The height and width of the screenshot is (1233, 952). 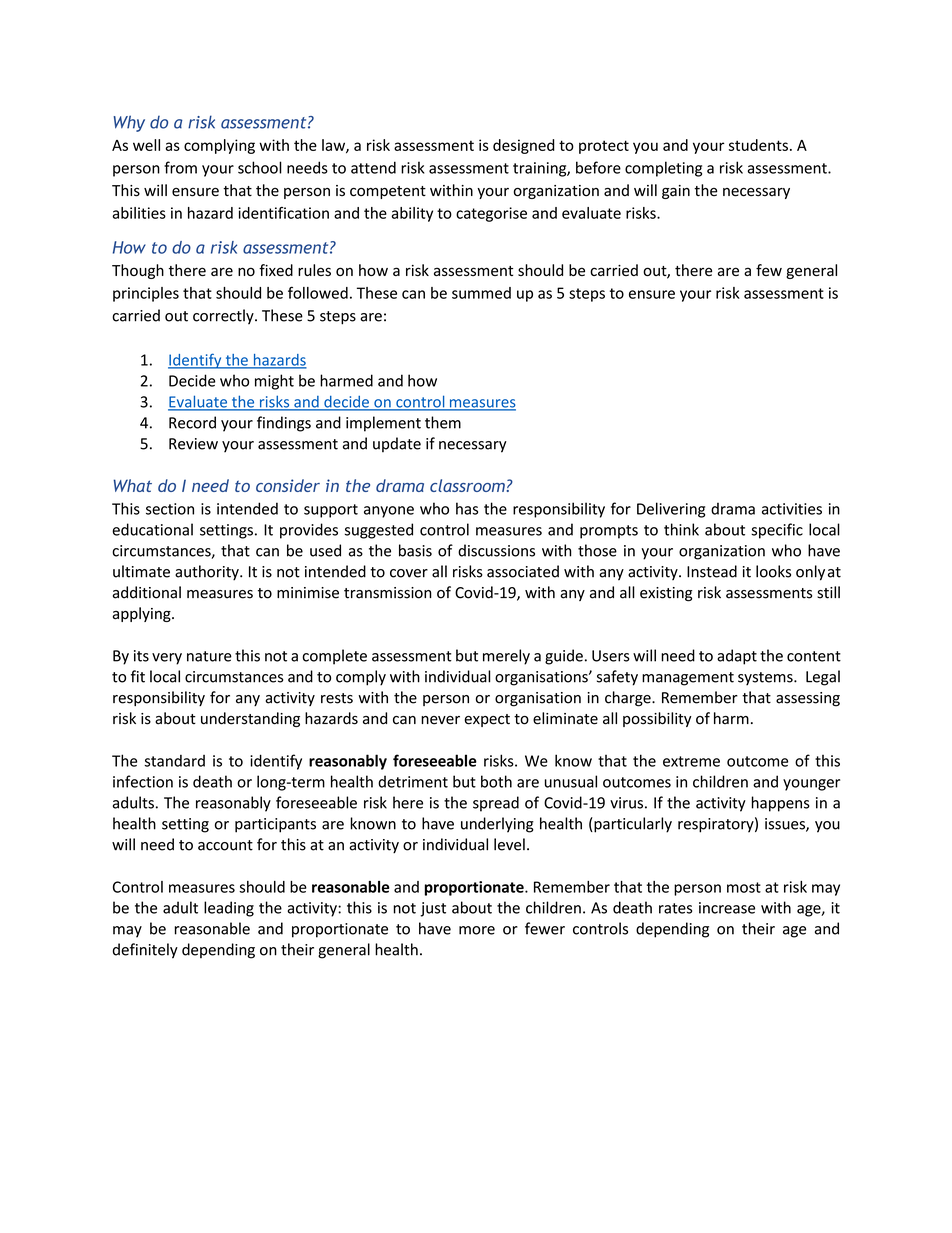 What do you see at coordinates (777, 531) in the screenshot?
I see `specific` at bounding box center [777, 531].
